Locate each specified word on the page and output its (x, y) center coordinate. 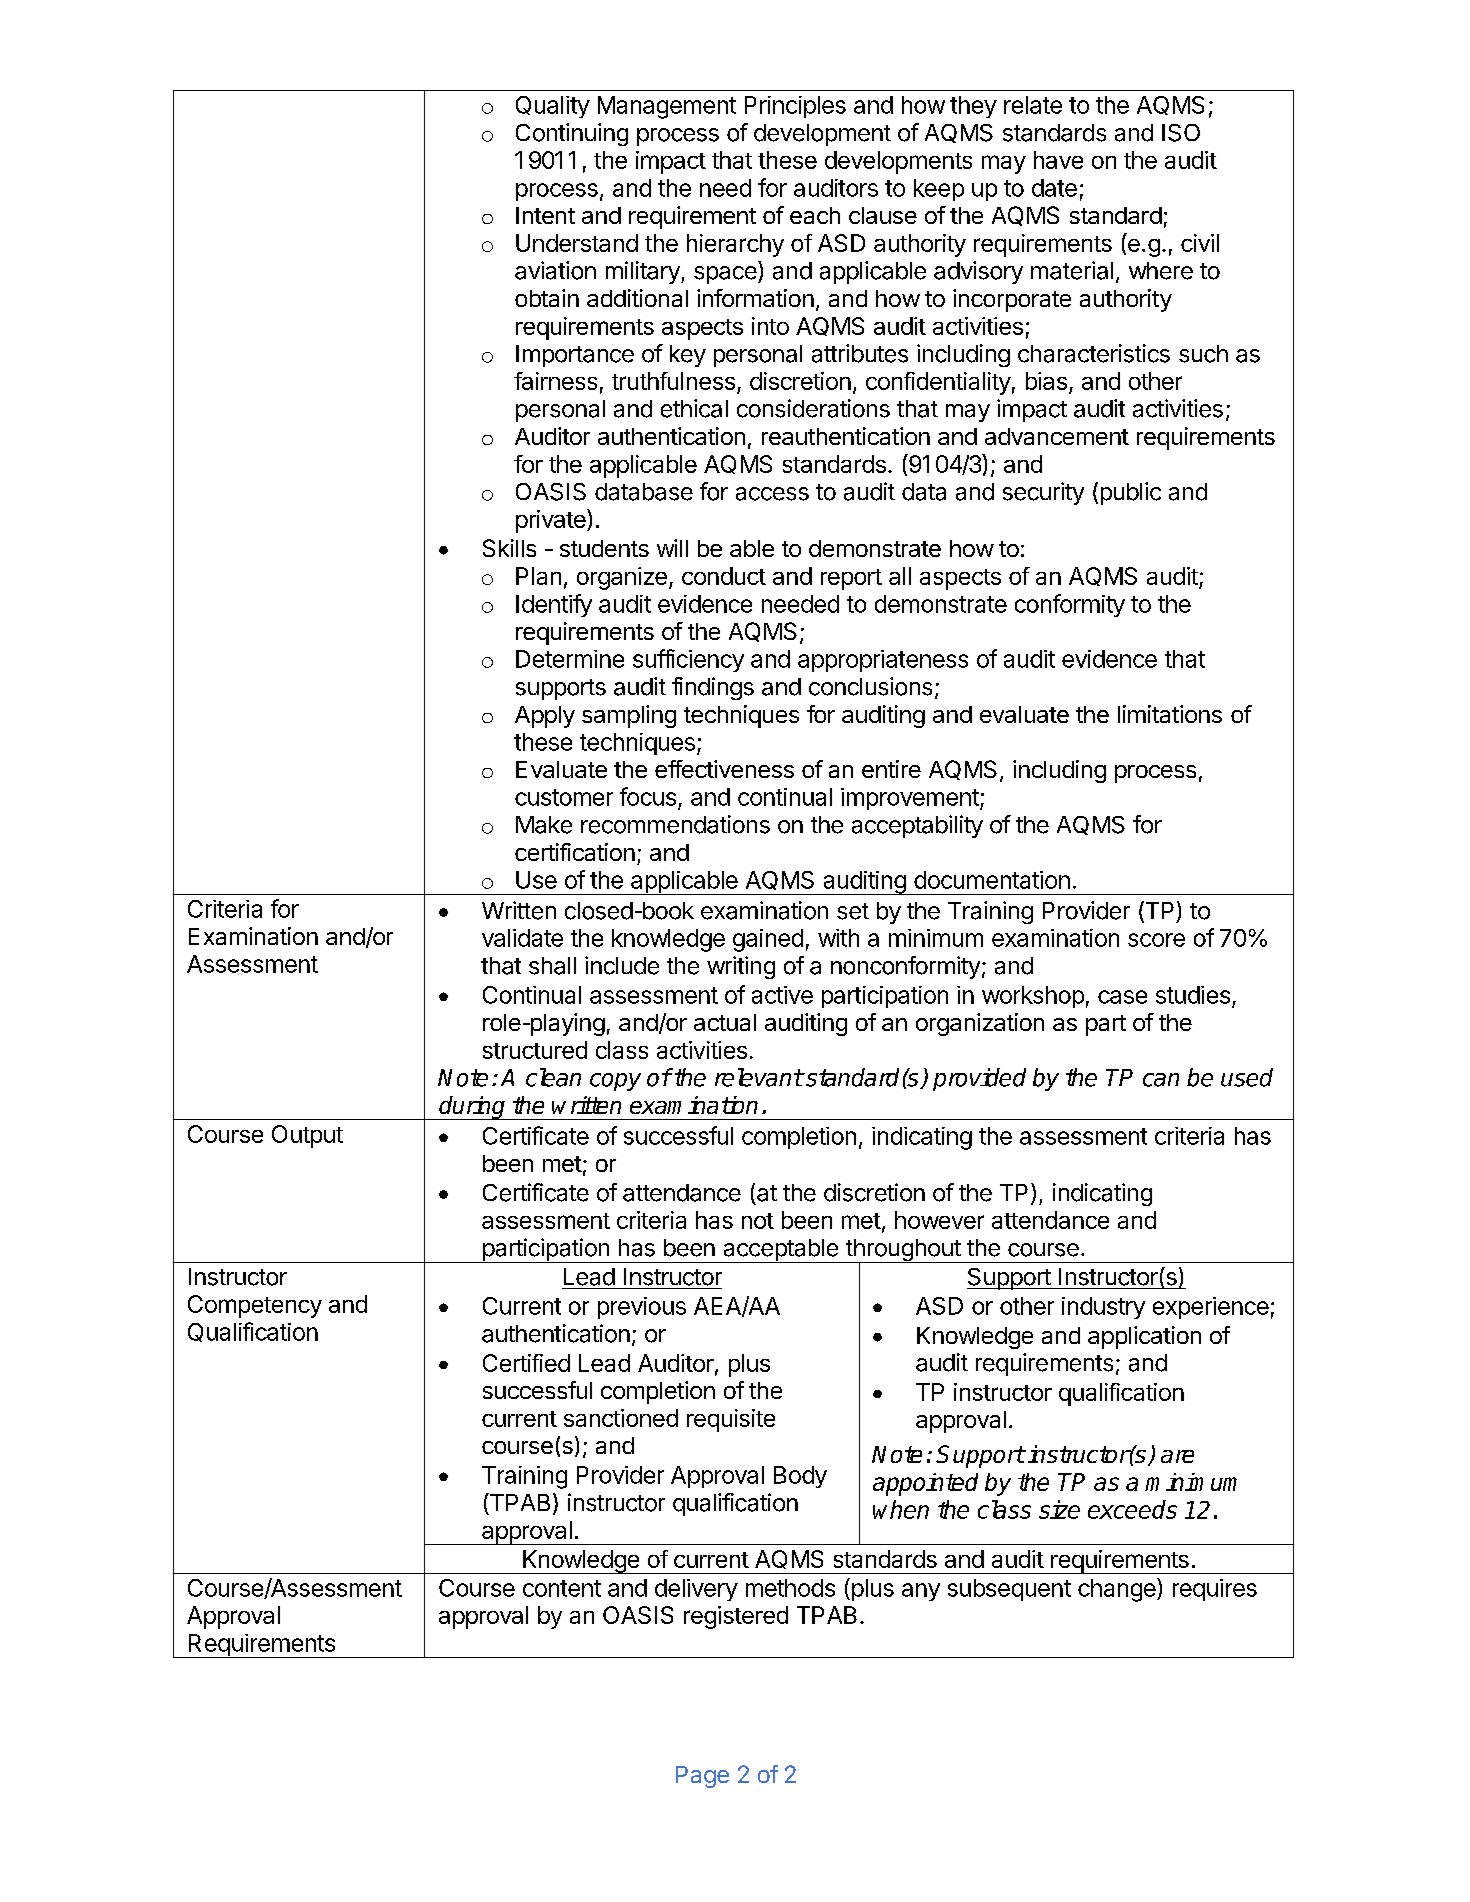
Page (702, 1777)
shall (552, 966)
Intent (545, 215)
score (1156, 940)
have (1058, 160)
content (562, 1588)
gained (768, 940)
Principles (795, 107)
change (1118, 1590)
